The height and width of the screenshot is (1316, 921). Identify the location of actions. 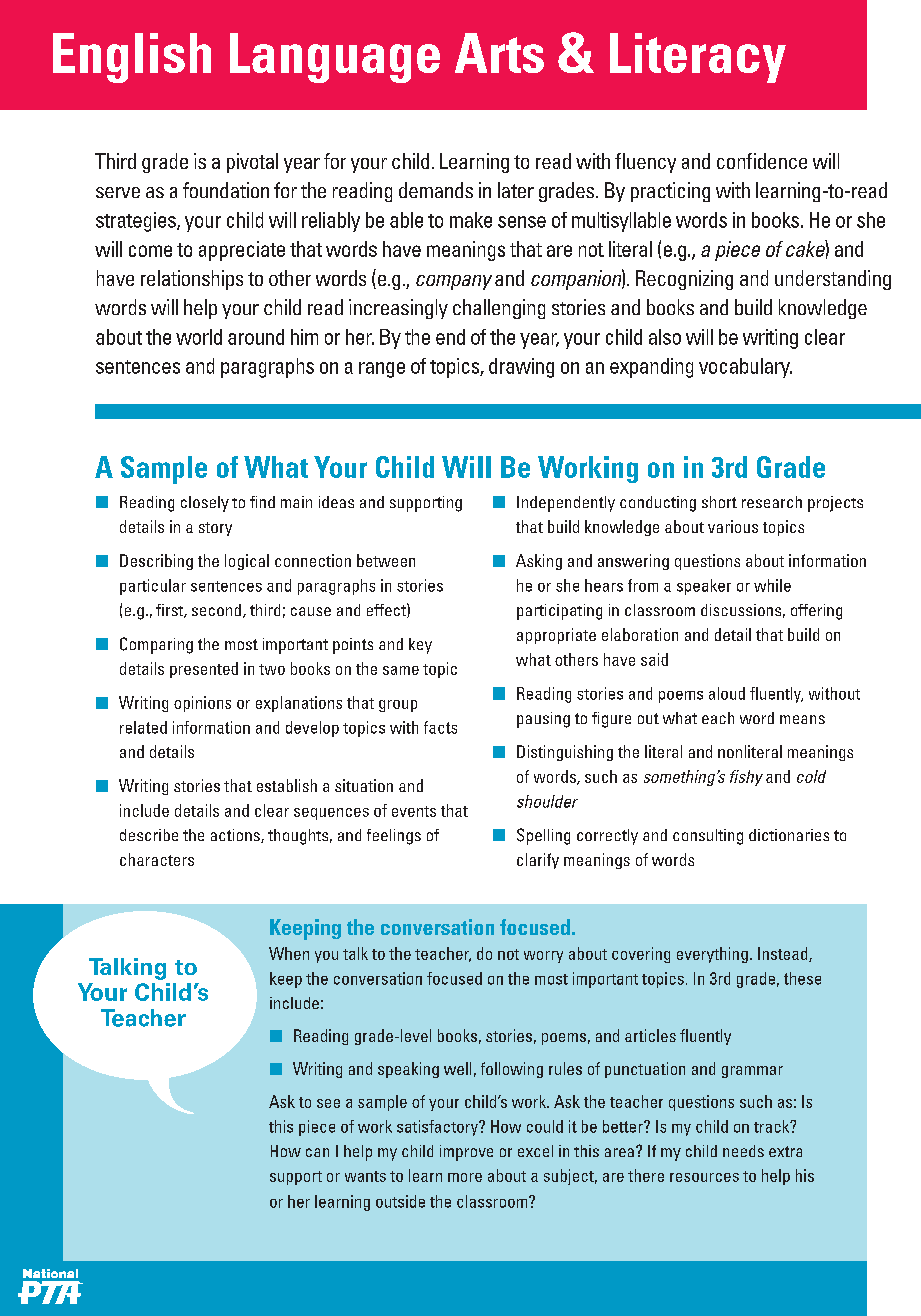
(236, 836).
